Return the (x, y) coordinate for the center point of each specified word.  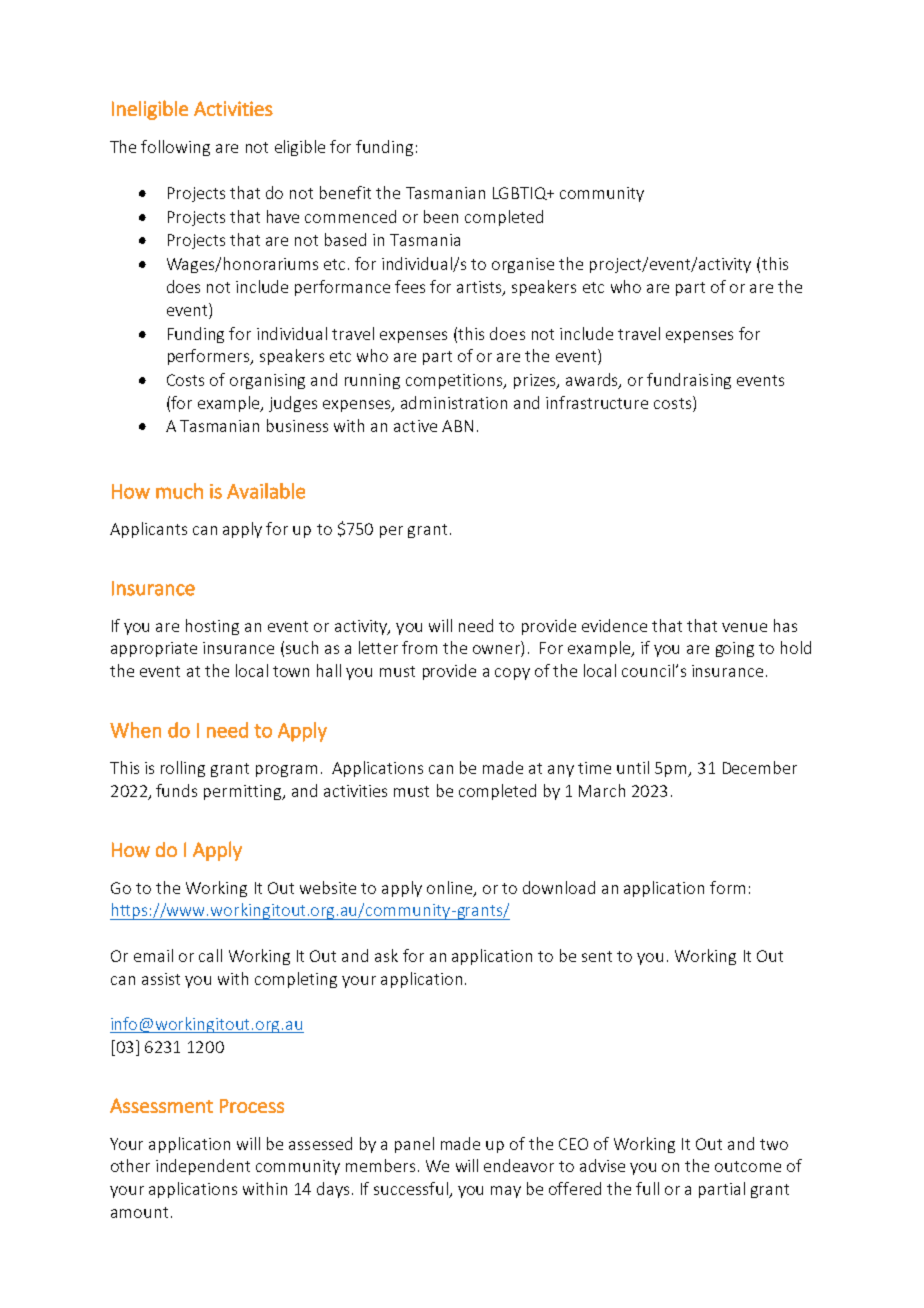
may (506, 1192)
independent (203, 1167)
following (175, 148)
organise (523, 265)
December (760, 767)
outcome (748, 1166)
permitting (244, 792)
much (179, 491)
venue (744, 627)
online (451, 888)
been (441, 216)
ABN (457, 426)
